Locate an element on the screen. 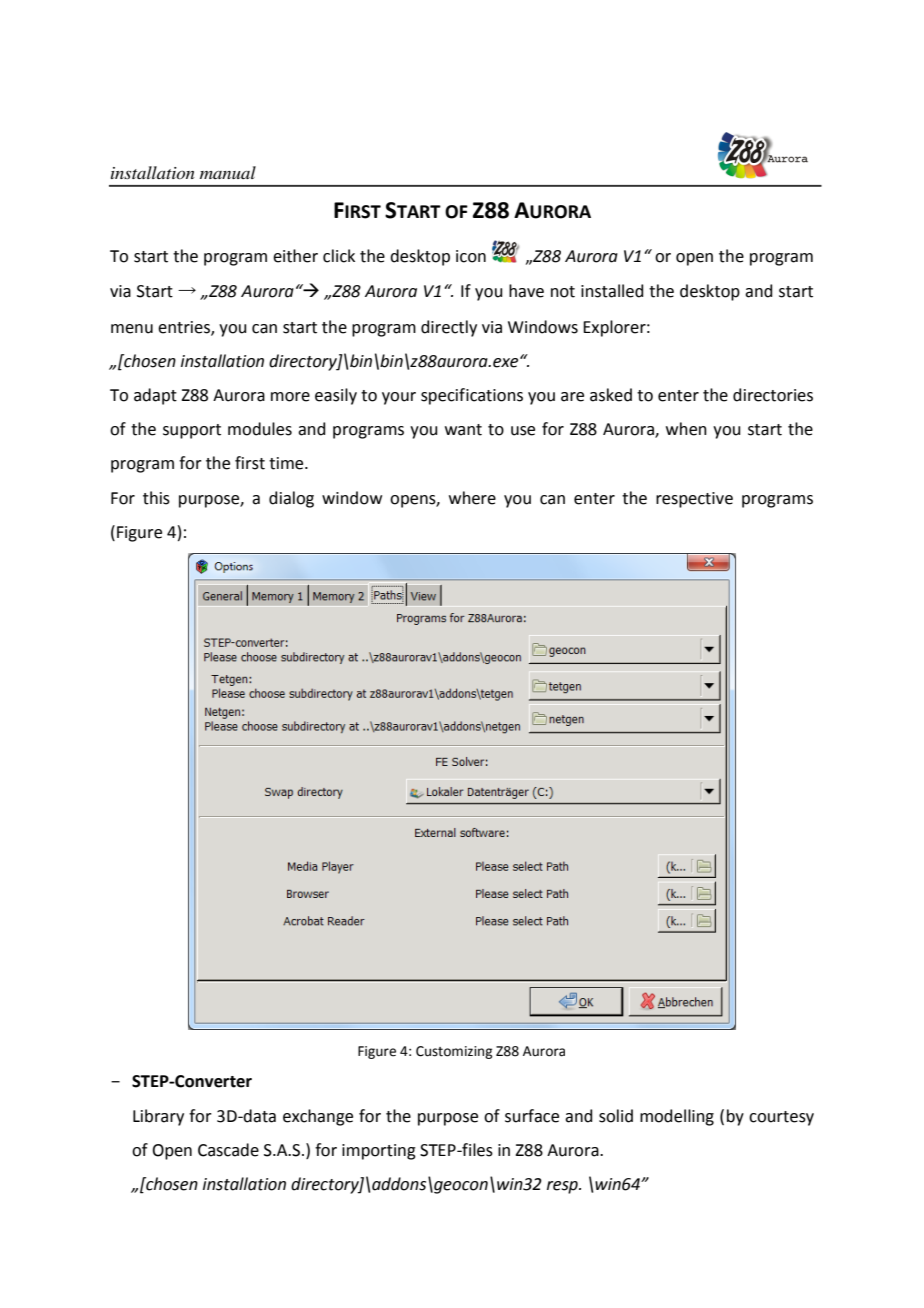 This screenshot has height=1308, width=924. modelling is located at coordinates (677, 1117).
